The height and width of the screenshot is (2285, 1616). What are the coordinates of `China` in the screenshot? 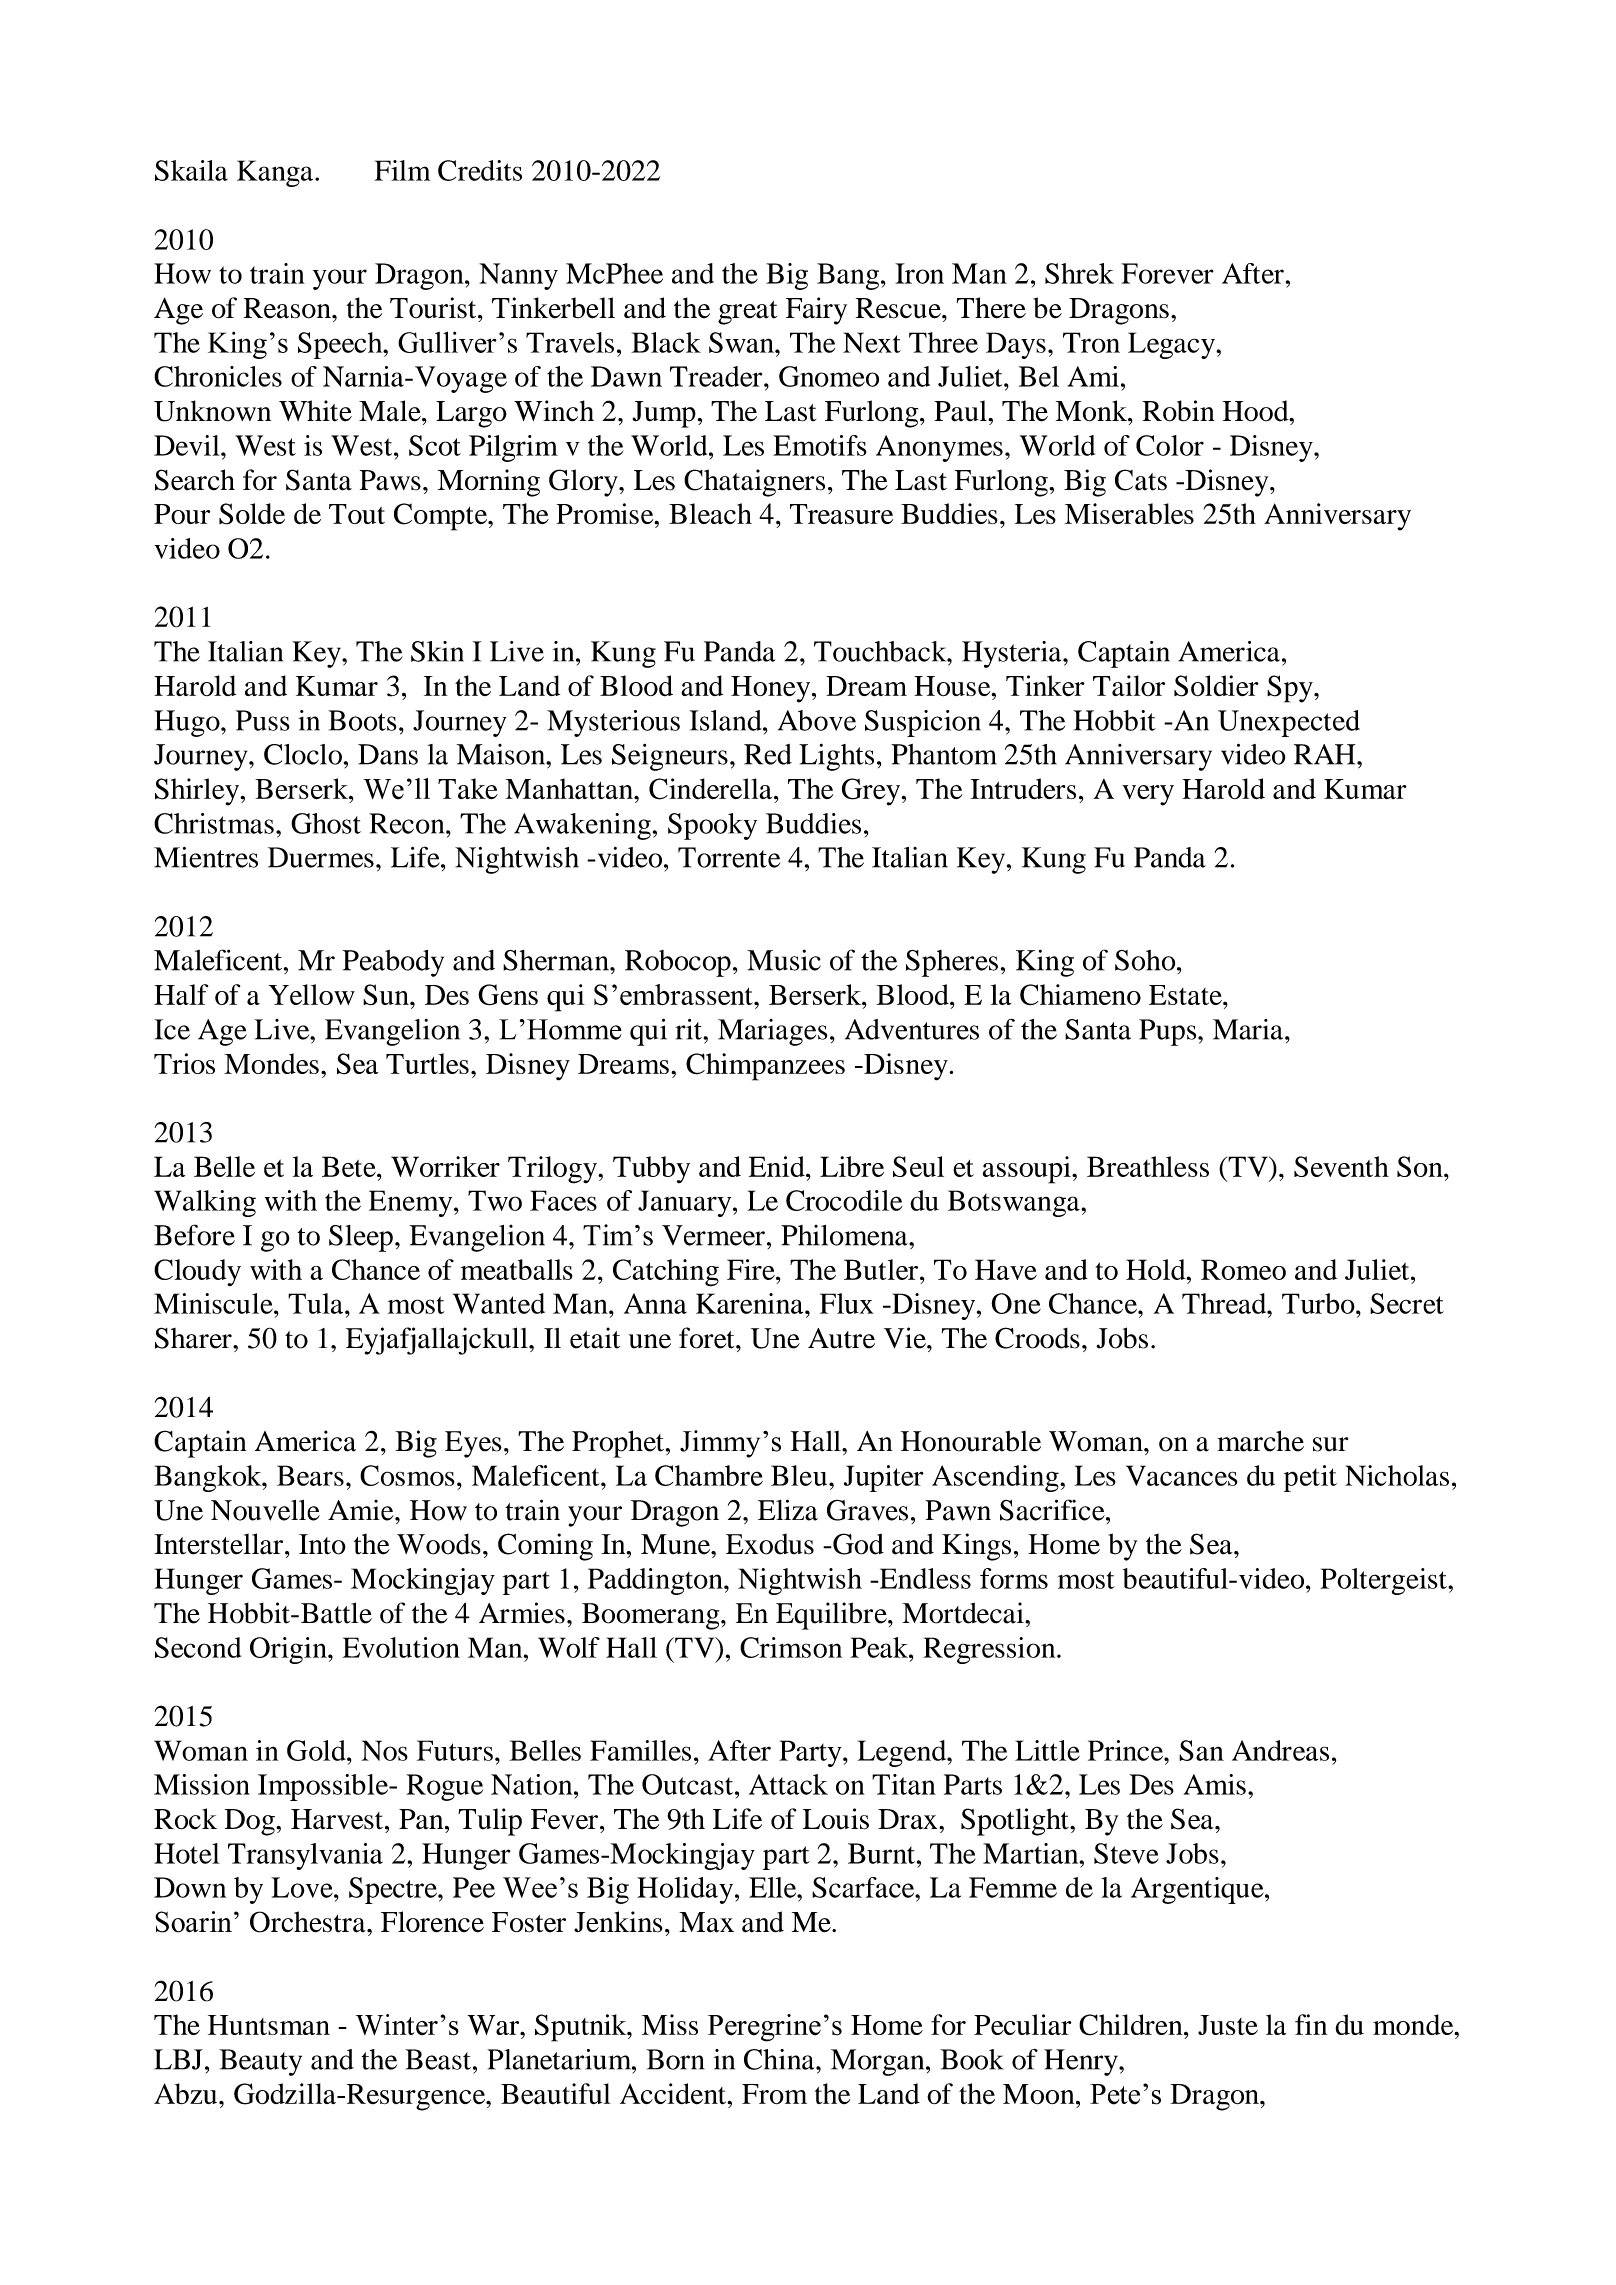 It's located at (780, 2059).
